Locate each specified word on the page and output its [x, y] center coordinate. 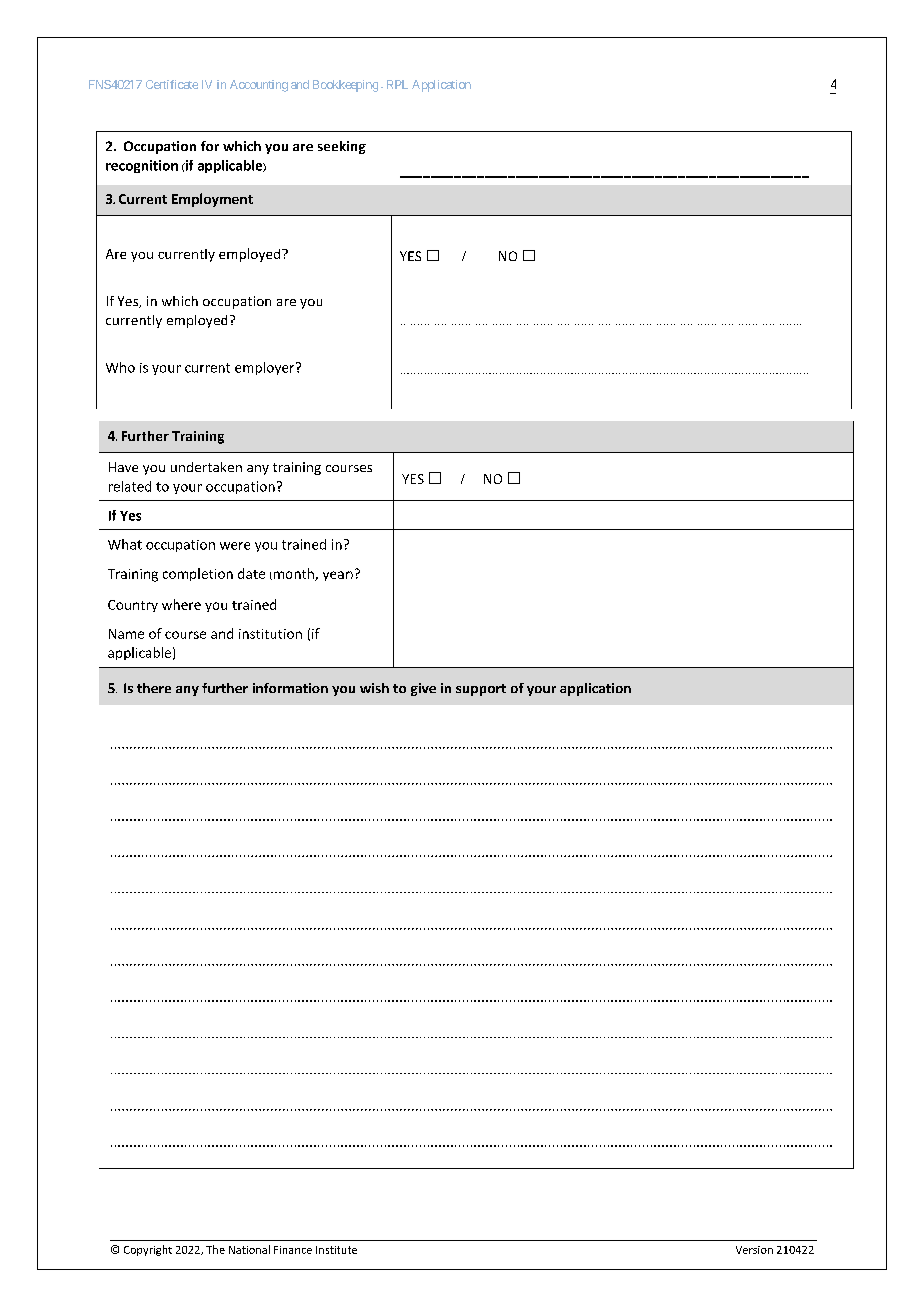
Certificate [172, 84]
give [423, 689]
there [154, 688]
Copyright [148, 1250]
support [481, 690]
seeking [342, 147]
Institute [336, 1250]
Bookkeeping [345, 86]
